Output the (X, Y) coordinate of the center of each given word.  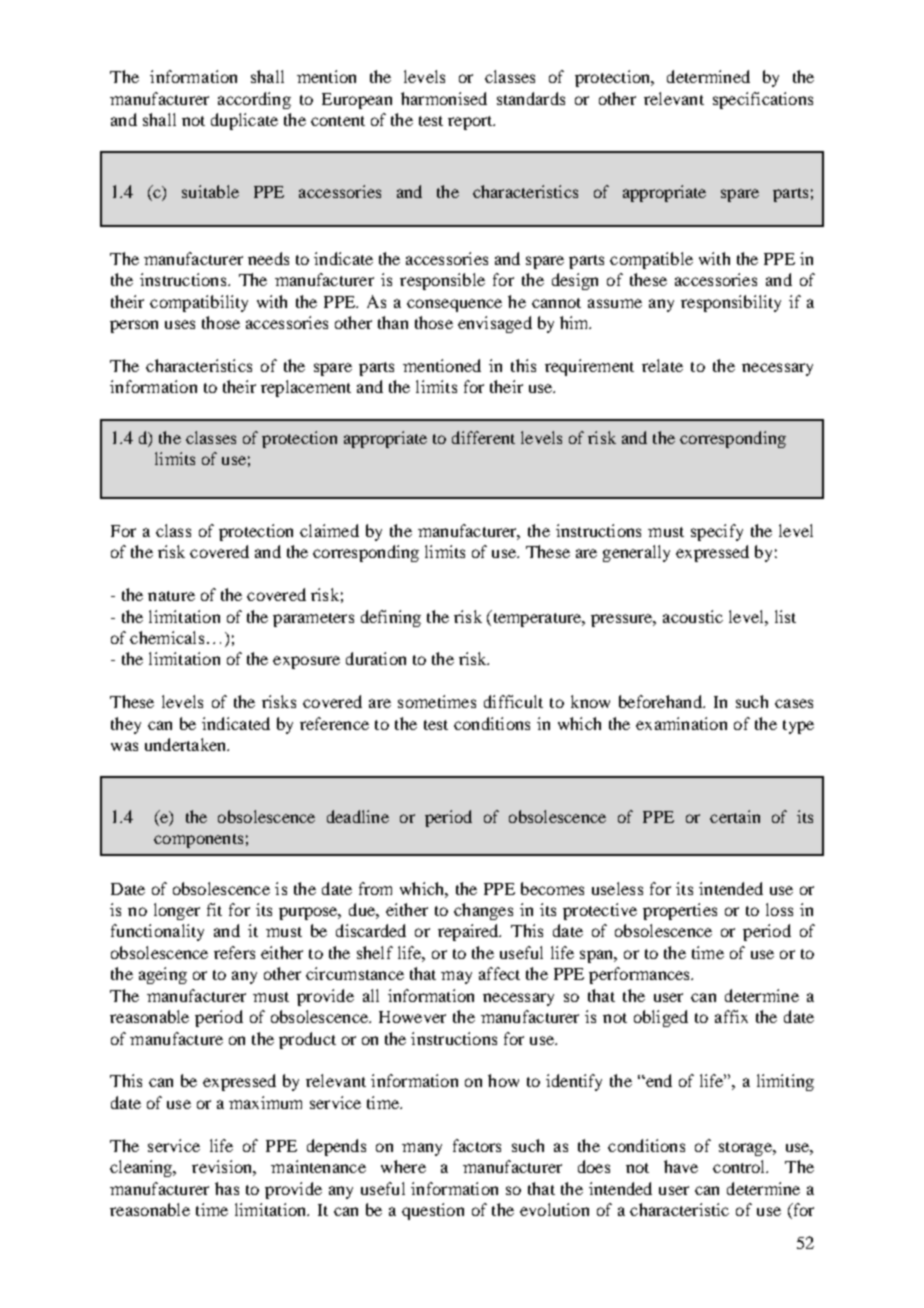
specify (717, 532)
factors (477, 1145)
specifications (763, 100)
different (483, 437)
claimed (329, 530)
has (227, 1188)
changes (483, 911)
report (471, 123)
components (198, 841)
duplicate (244, 121)
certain (735, 816)
